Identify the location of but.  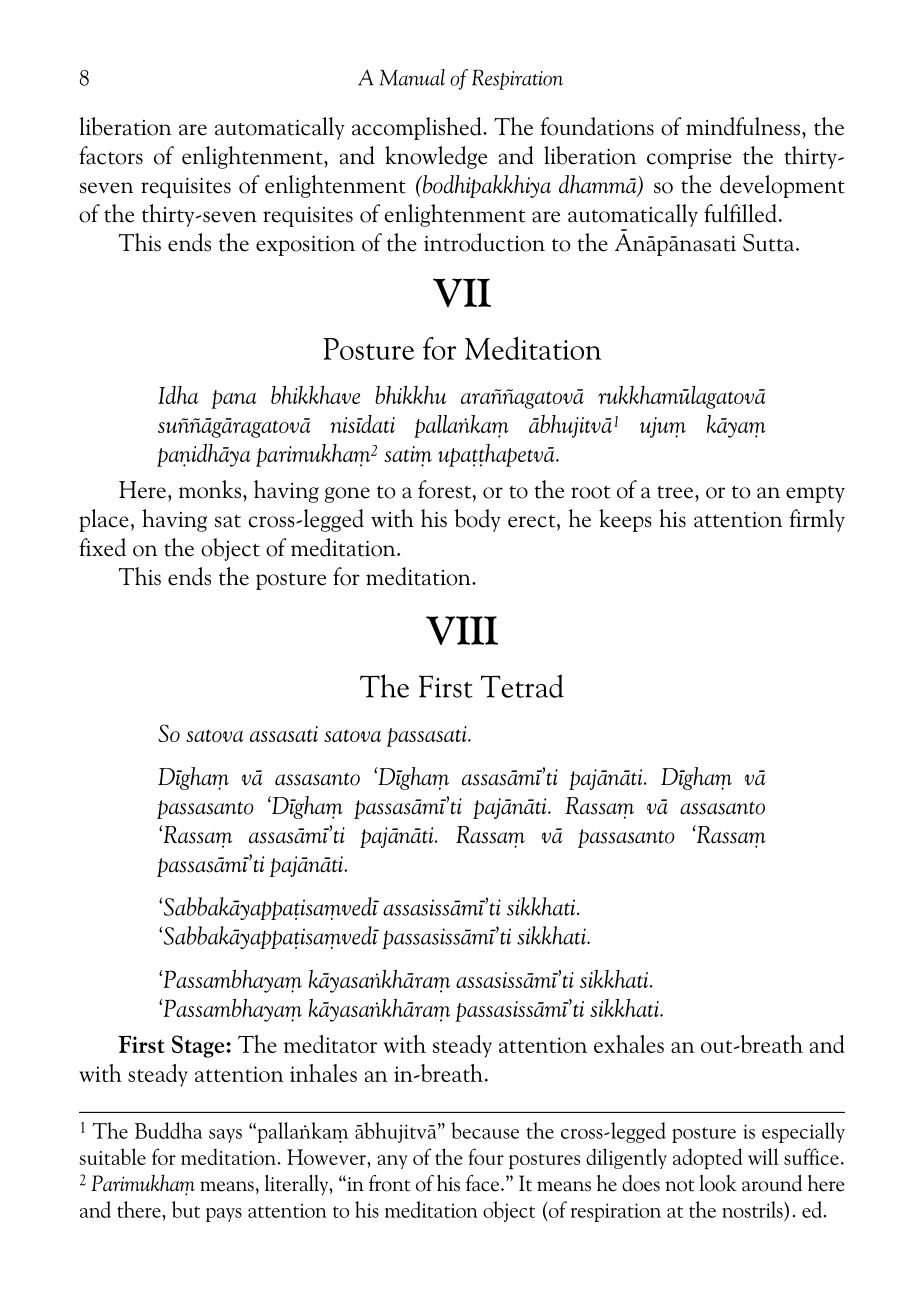
(186, 1209).
